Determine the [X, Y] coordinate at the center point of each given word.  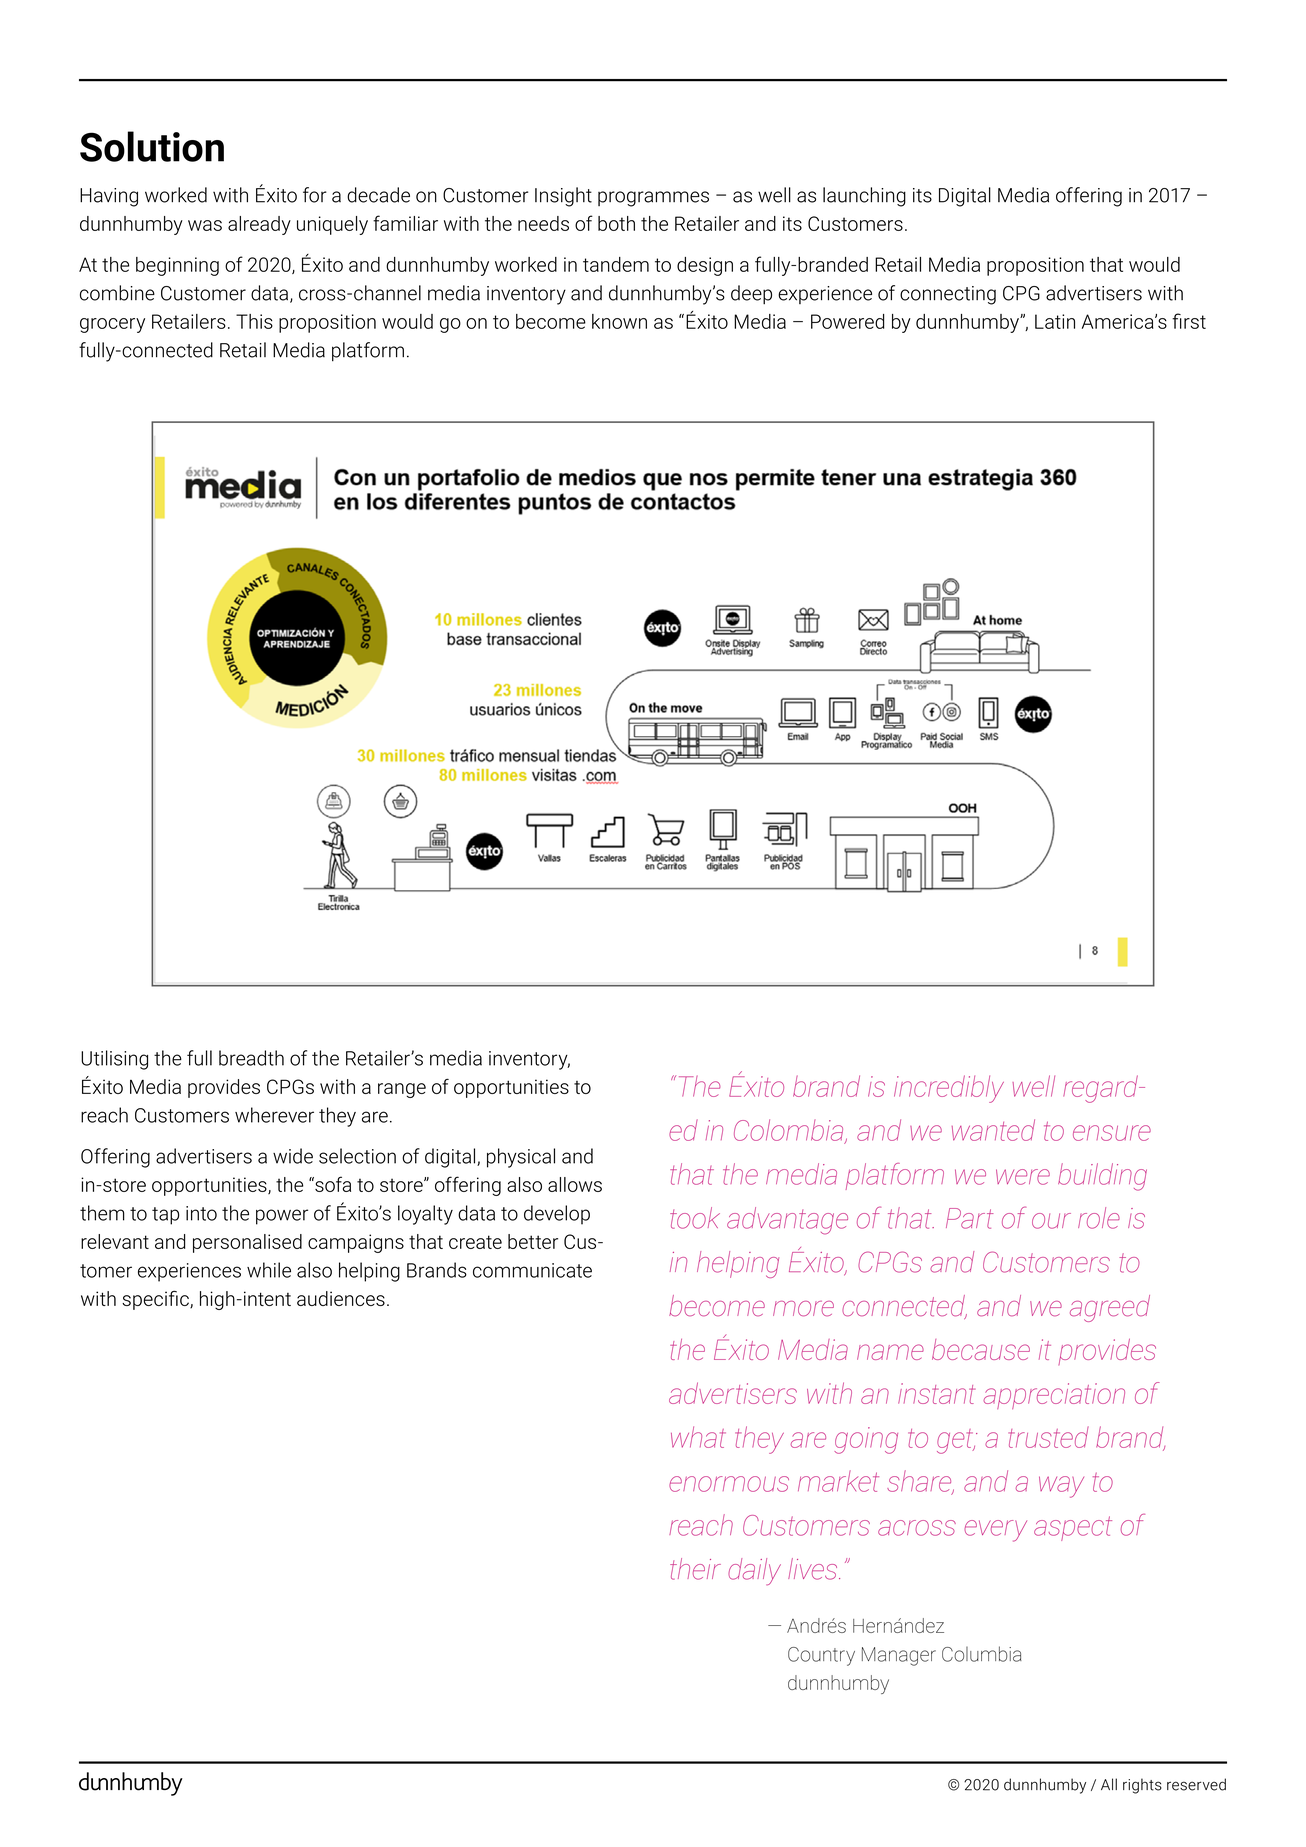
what [698, 1437]
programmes [653, 199]
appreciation [1054, 1396]
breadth [251, 1058]
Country [821, 1656]
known [619, 321]
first [1189, 321]
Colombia [790, 1131]
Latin [1055, 321]
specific [156, 1300]
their [695, 1569]
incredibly [949, 1089]
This [254, 321]
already [259, 225]
